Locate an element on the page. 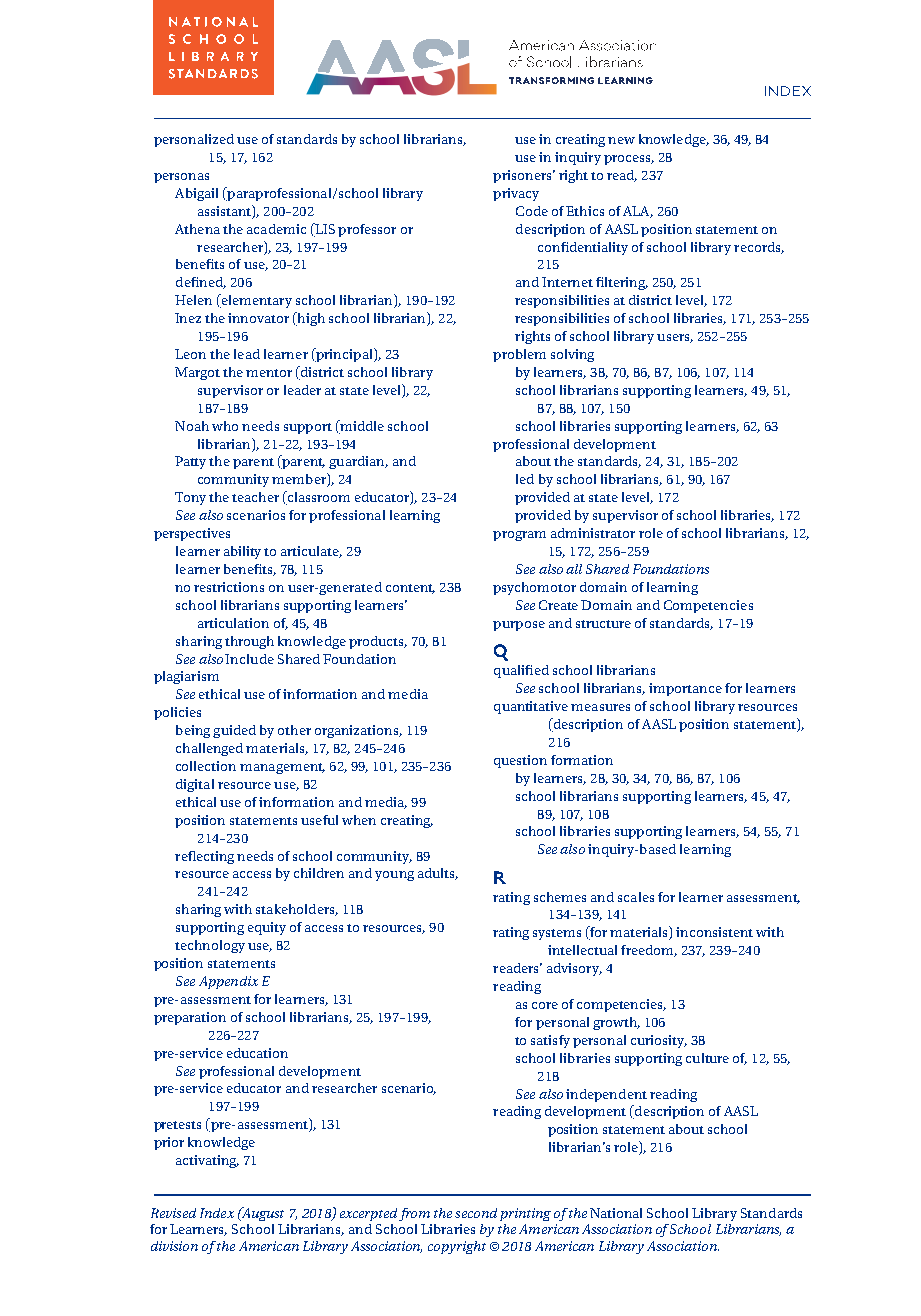 This page has height=1316, width=921. from is located at coordinates (414, 1214).
